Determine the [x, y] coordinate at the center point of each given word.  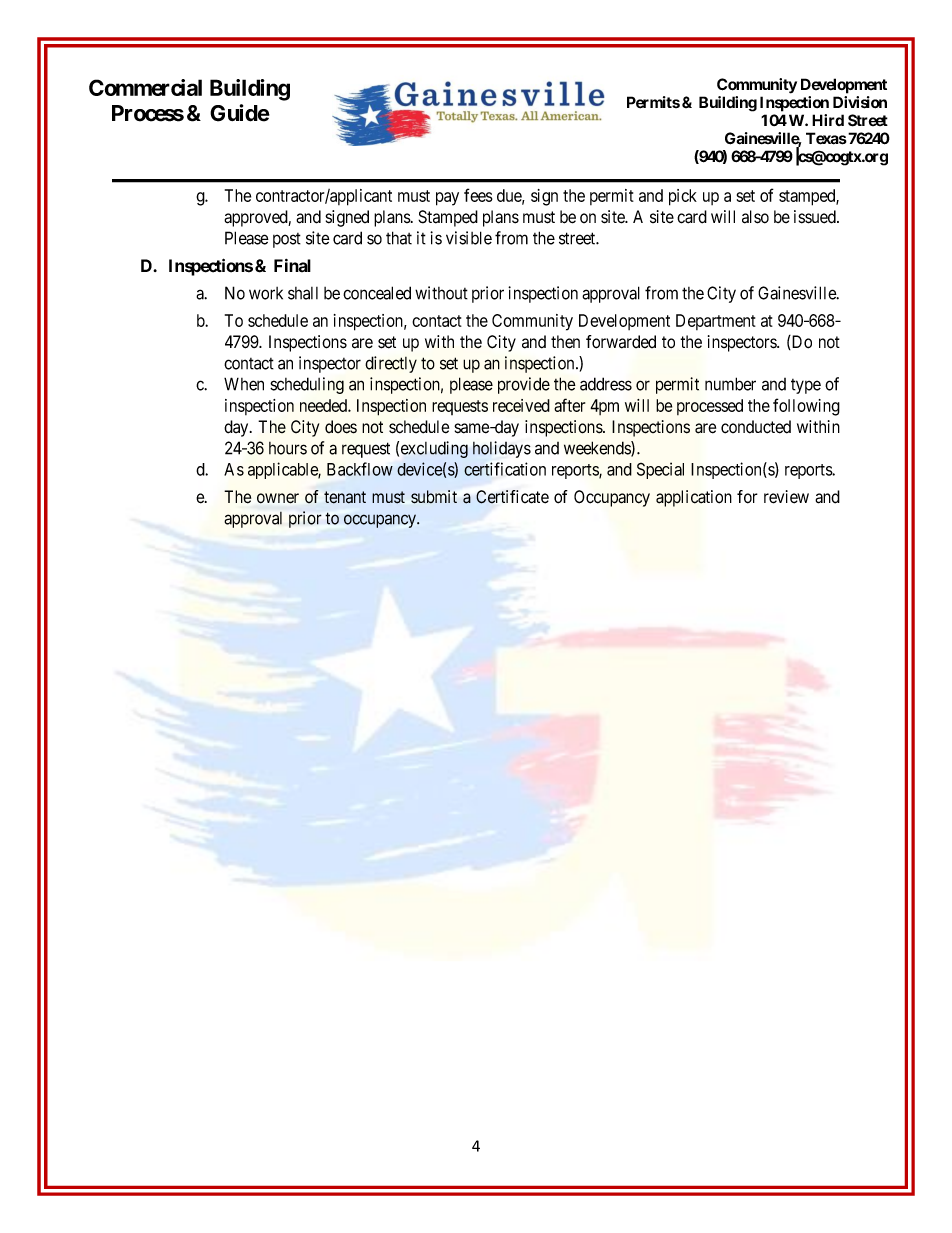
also [755, 217]
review [786, 497]
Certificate [512, 497]
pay [447, 199]
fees [478, 195]
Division [860, 102]
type [806, 386]
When [244, 384]
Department [716, 322]
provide [524, 385]
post [287, 240]
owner [278, 498]
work [266, 293]
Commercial [145, 87]
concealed [377, 293]
